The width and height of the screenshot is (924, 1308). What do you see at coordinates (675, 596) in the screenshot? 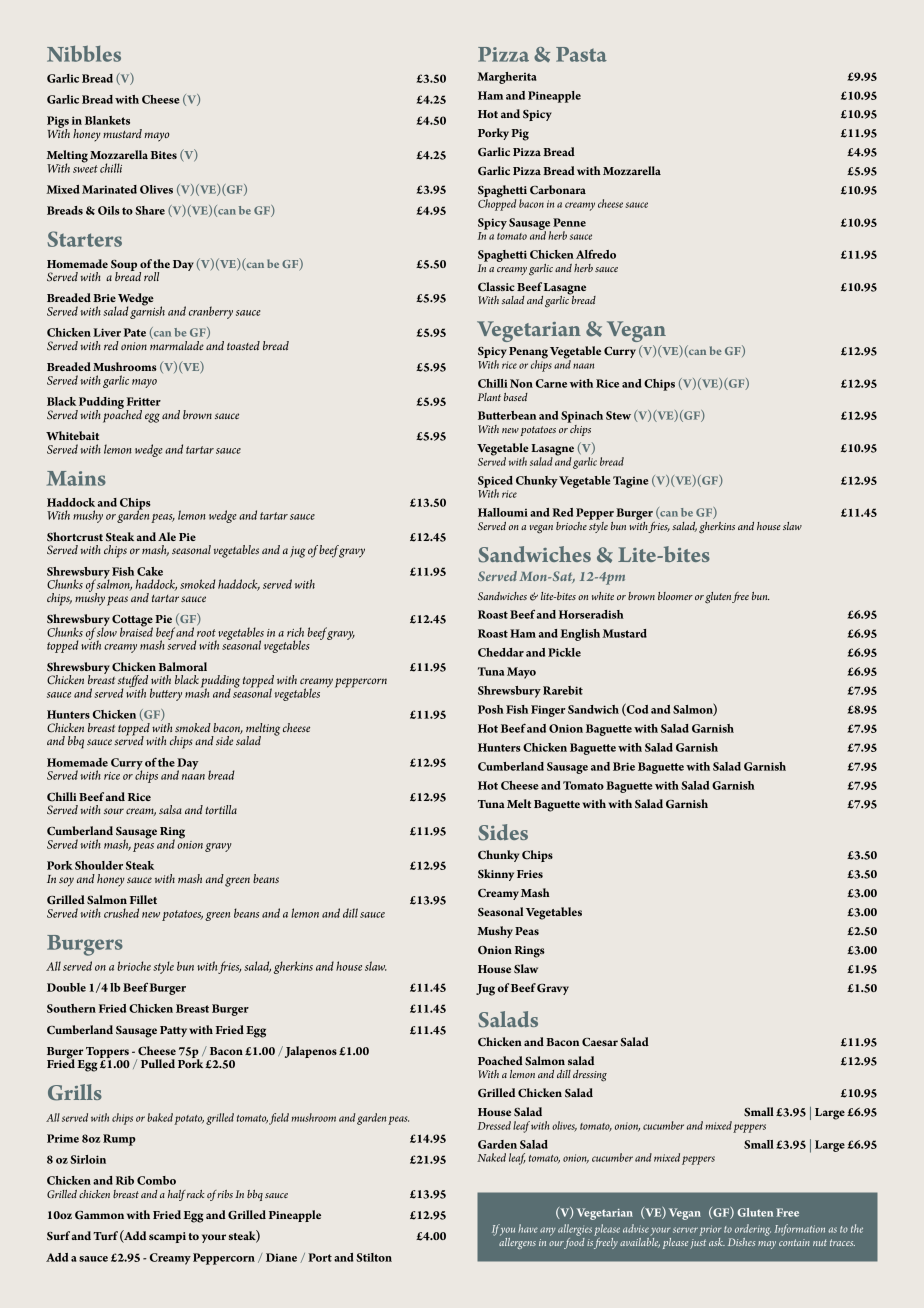
I see `bloomer` at bounding box center [675, 596].
